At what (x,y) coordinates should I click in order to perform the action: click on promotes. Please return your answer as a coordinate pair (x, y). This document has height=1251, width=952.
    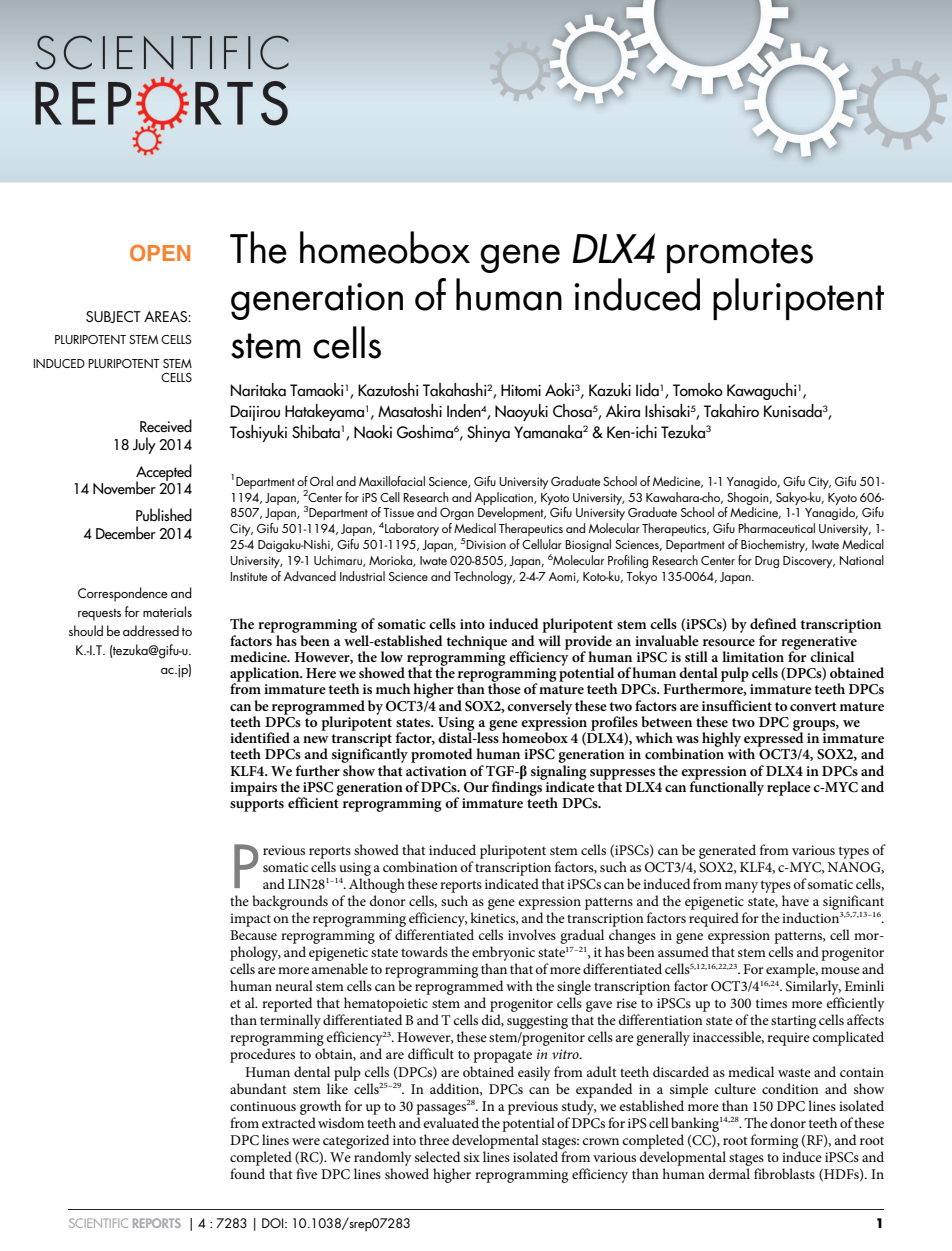
    Looking at the image, I should click on (740, 255).
